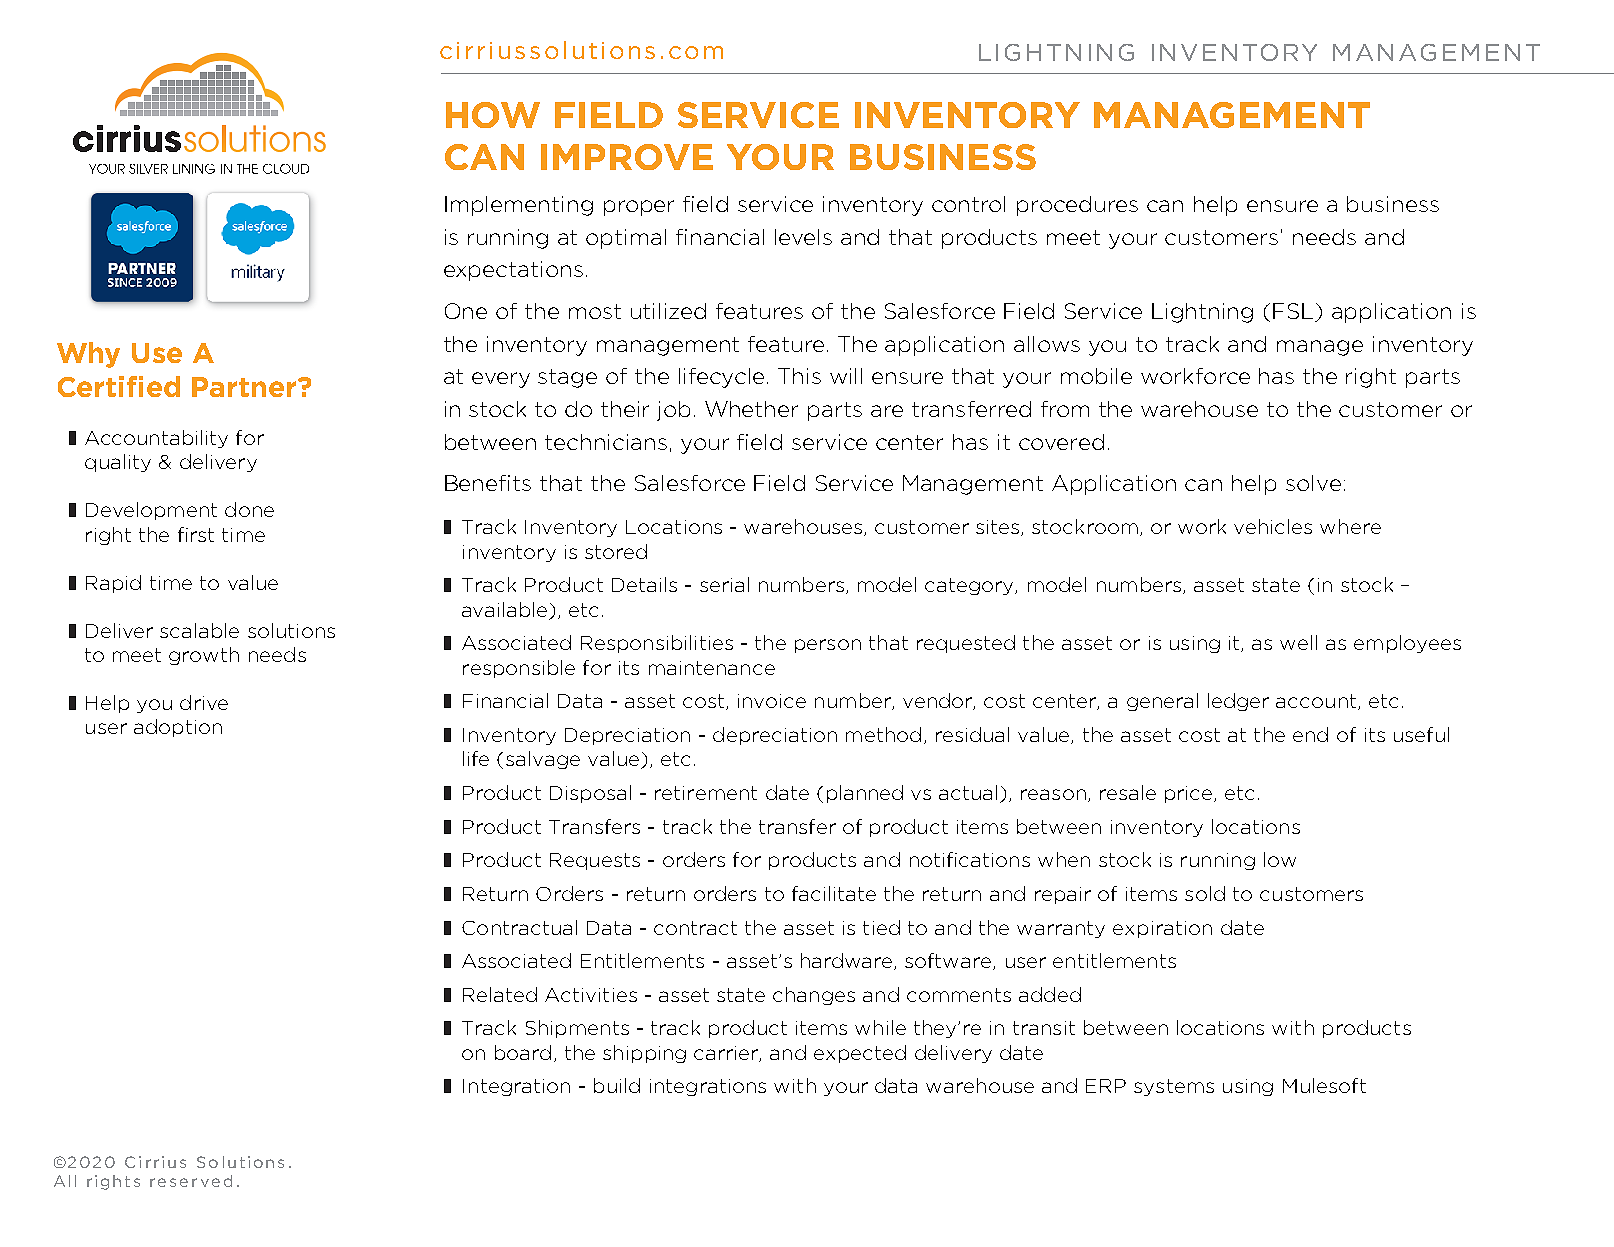  Describe the element at coordinates (199, 630) in the page. I see `scalable` at that location.
